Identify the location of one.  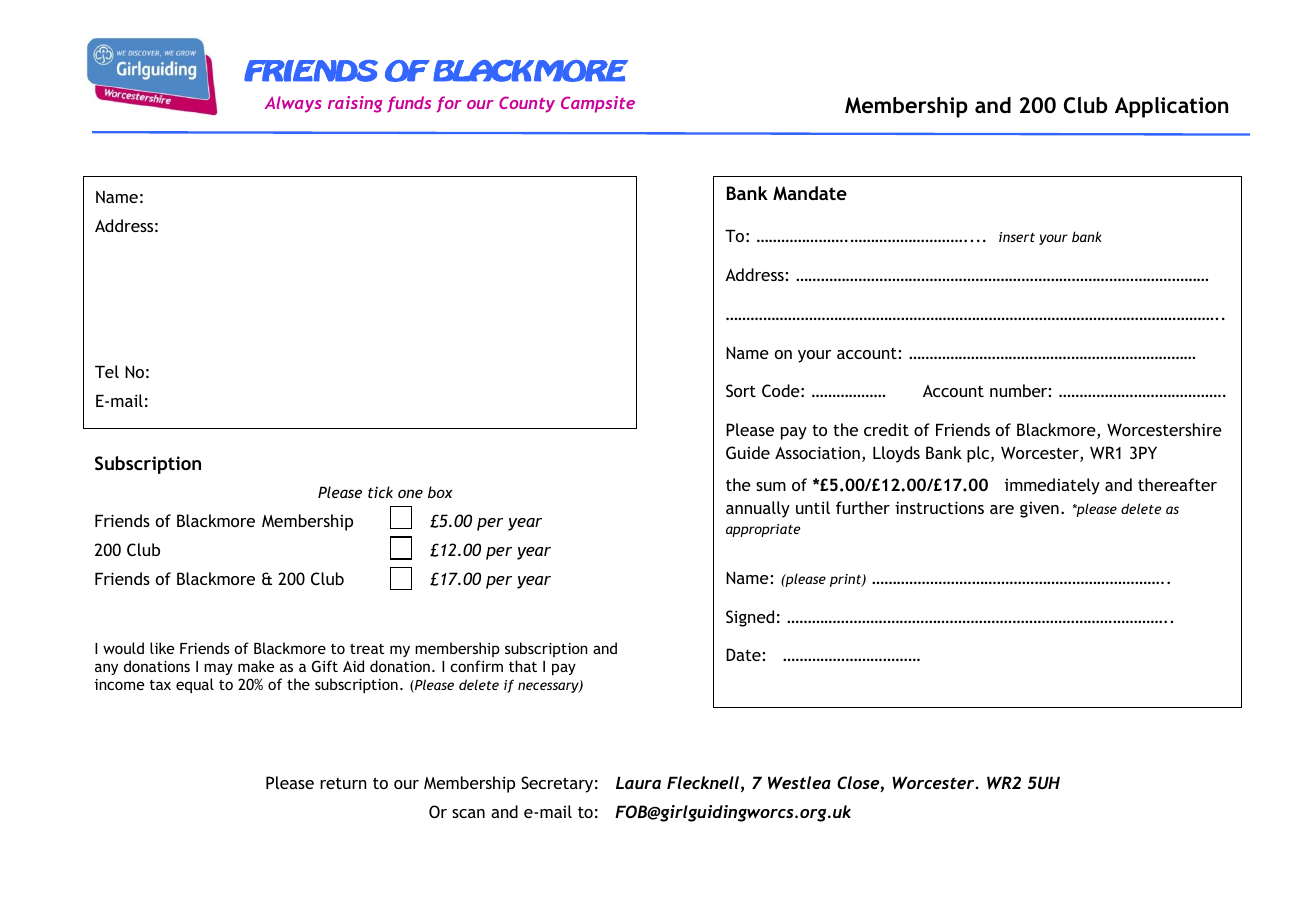
(410, 493).
